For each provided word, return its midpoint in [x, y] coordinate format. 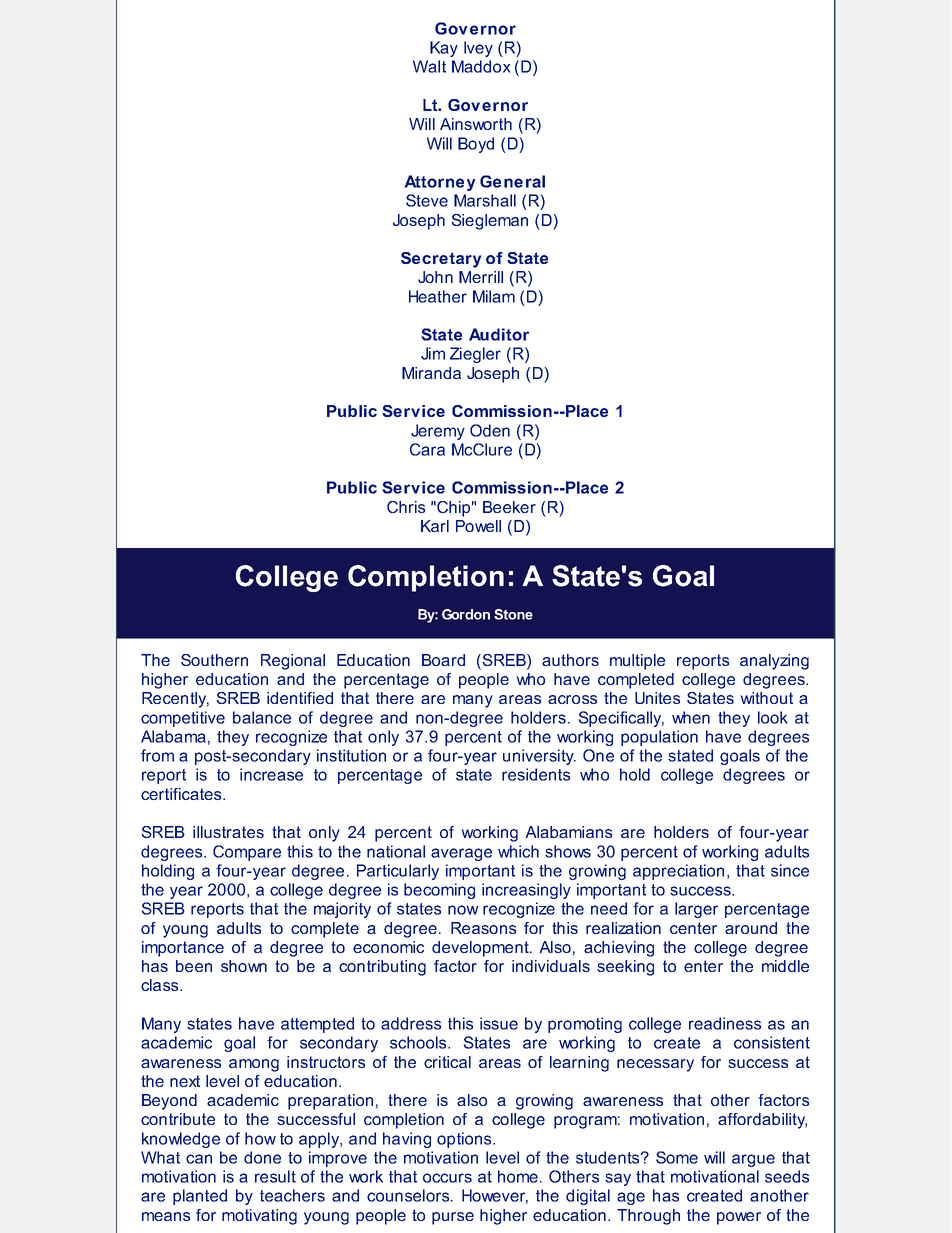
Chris [406, 507]
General [512, 181]
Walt [429, 66]
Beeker [509, 507]
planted [200, 1197]
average [461, 854]
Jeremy [438, 432]
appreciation [678, 872]
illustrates [228, 832]
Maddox [481, 66]
